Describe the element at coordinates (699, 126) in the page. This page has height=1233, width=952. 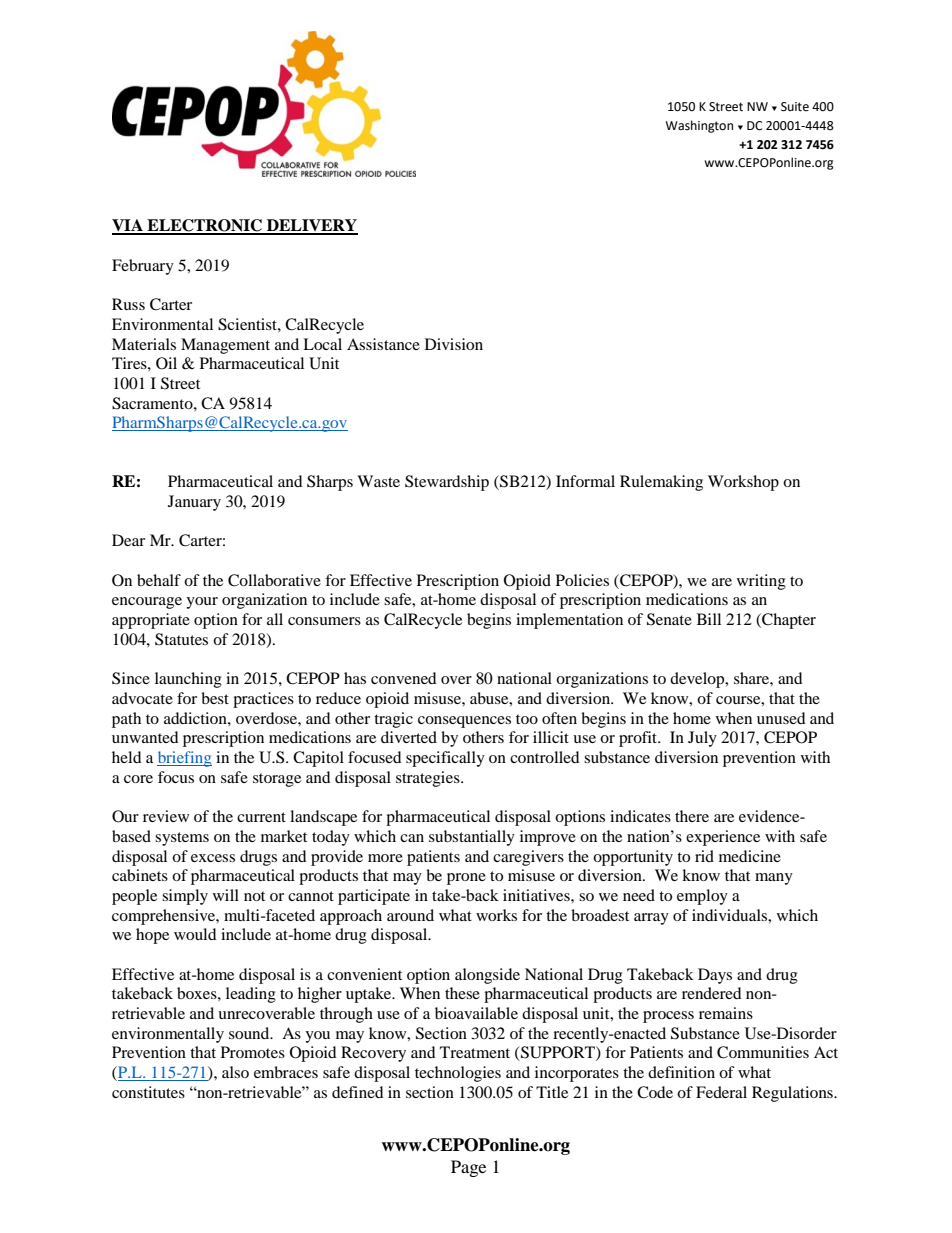
I see `Washington` at that location.
